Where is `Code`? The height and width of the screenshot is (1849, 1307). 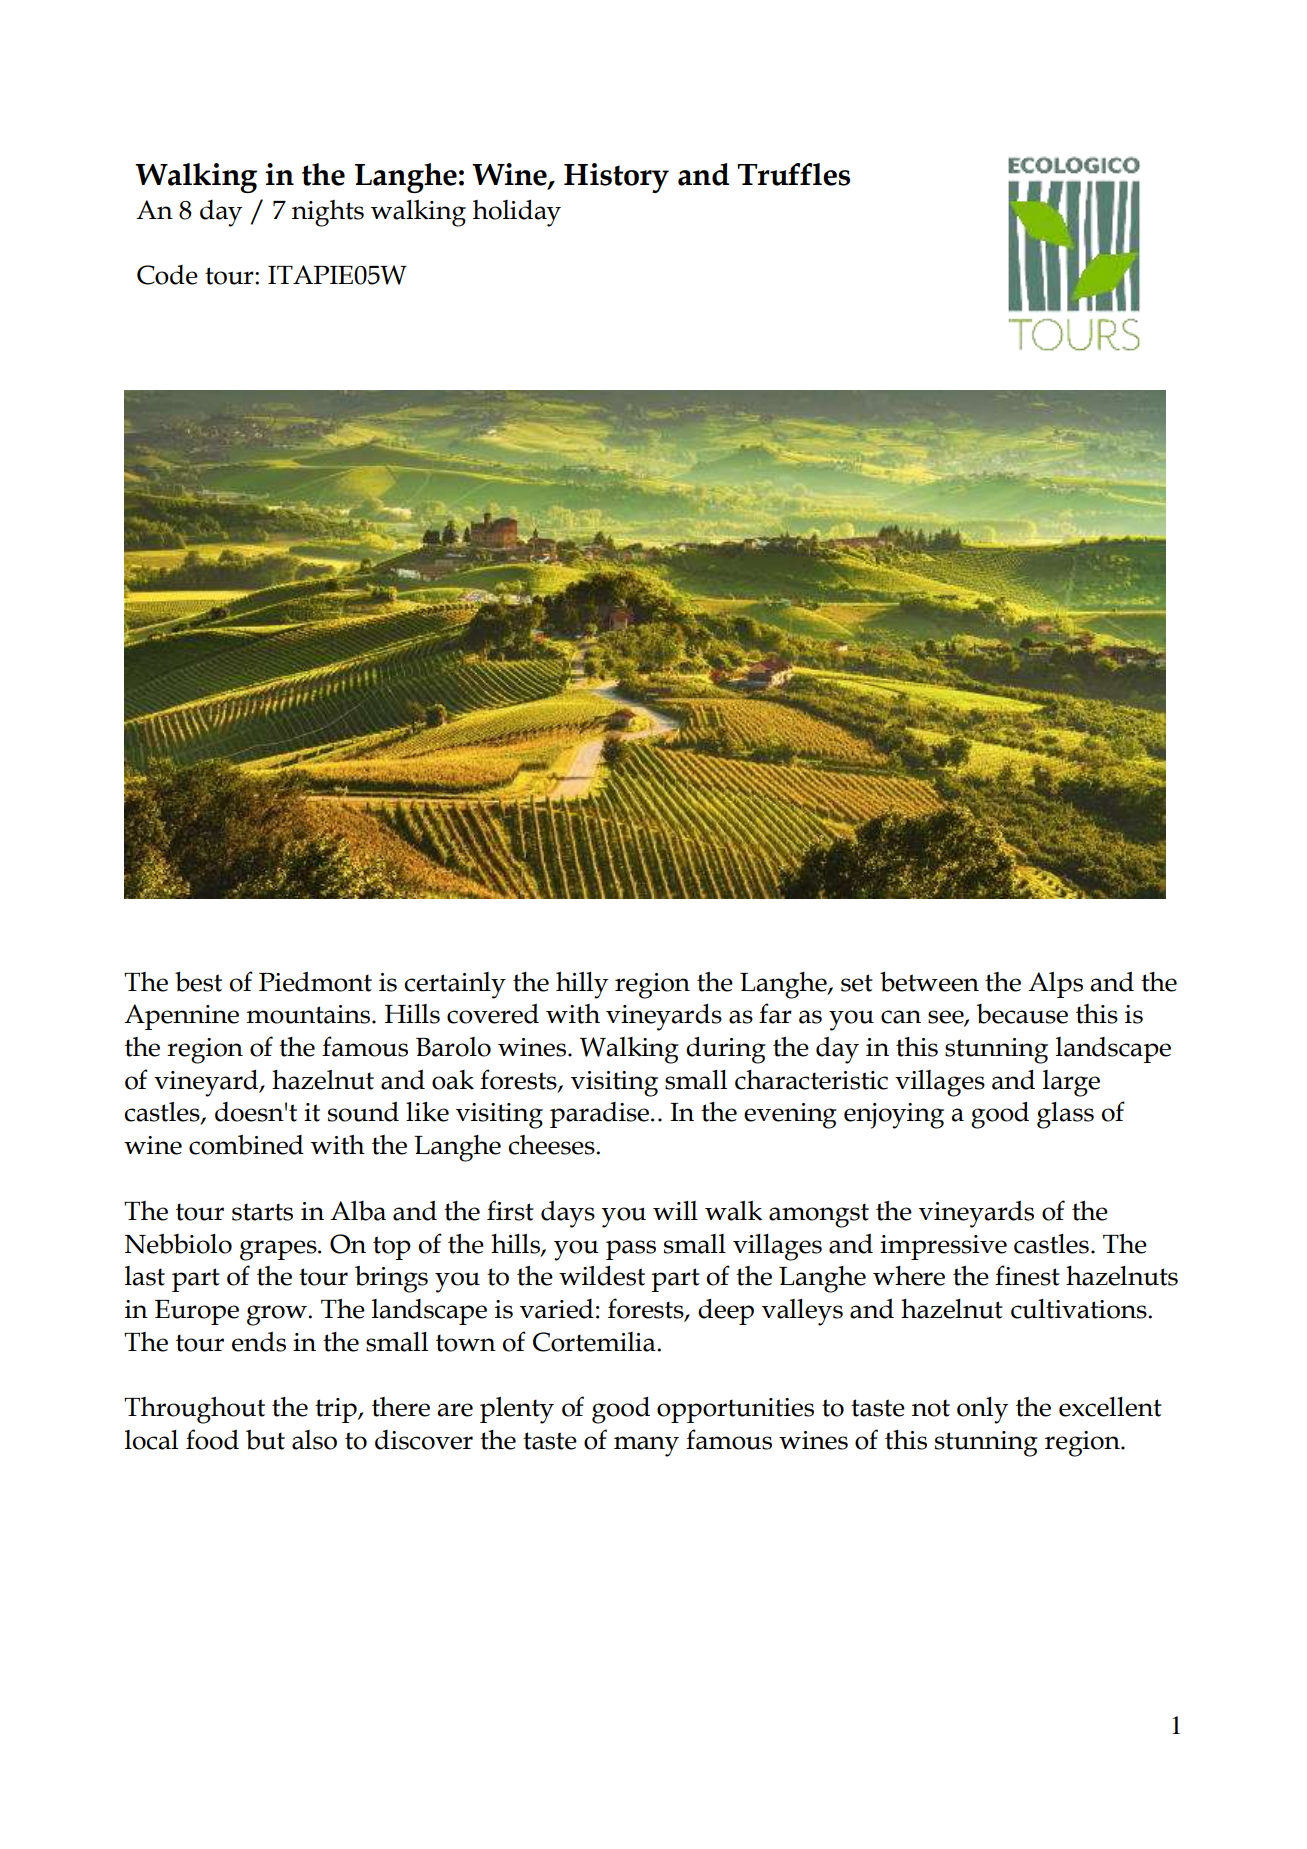
Code is located at coordinates (167, 275).
